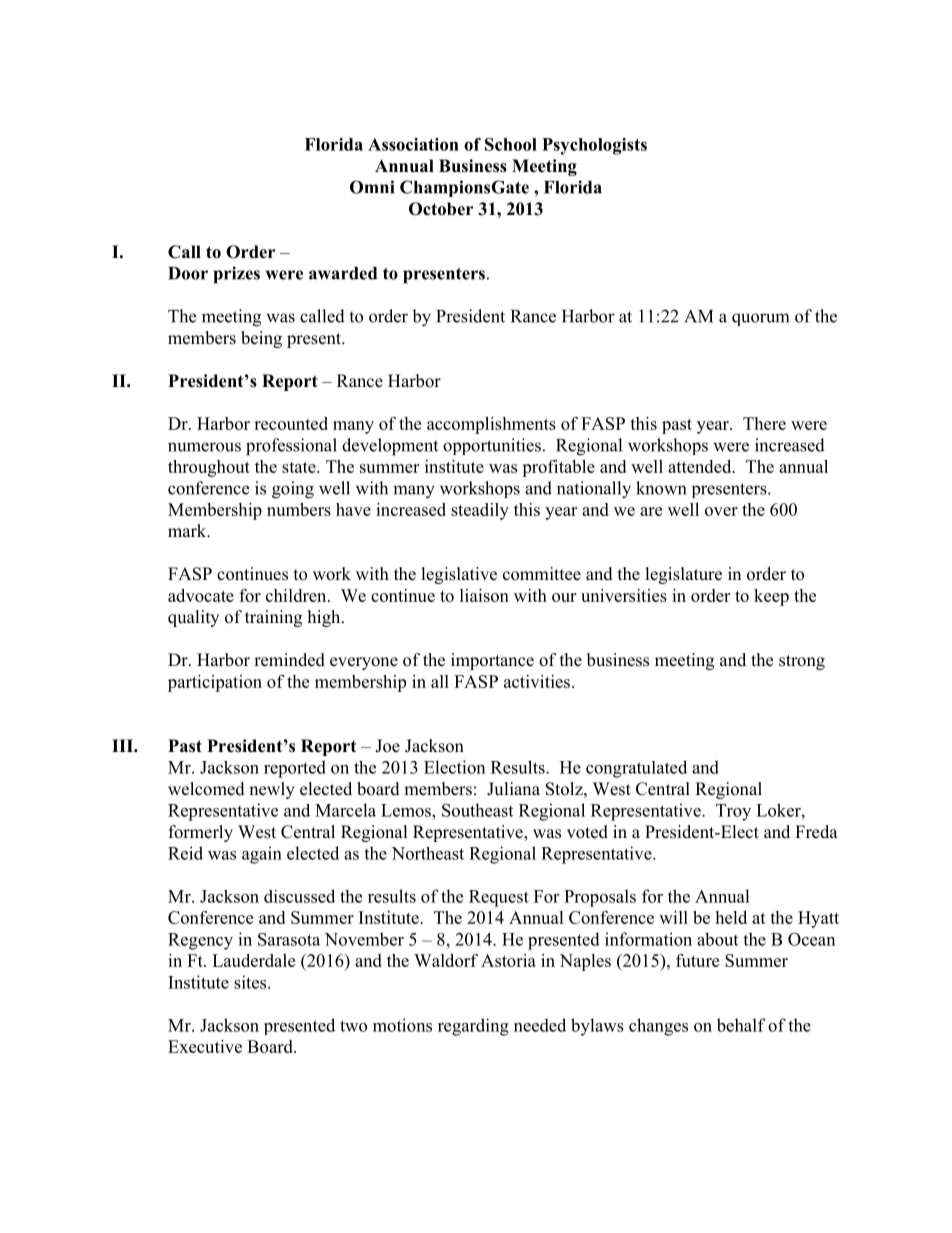  Describe the element at coordinates (511, 144) in the document. I see `School` at that location.
